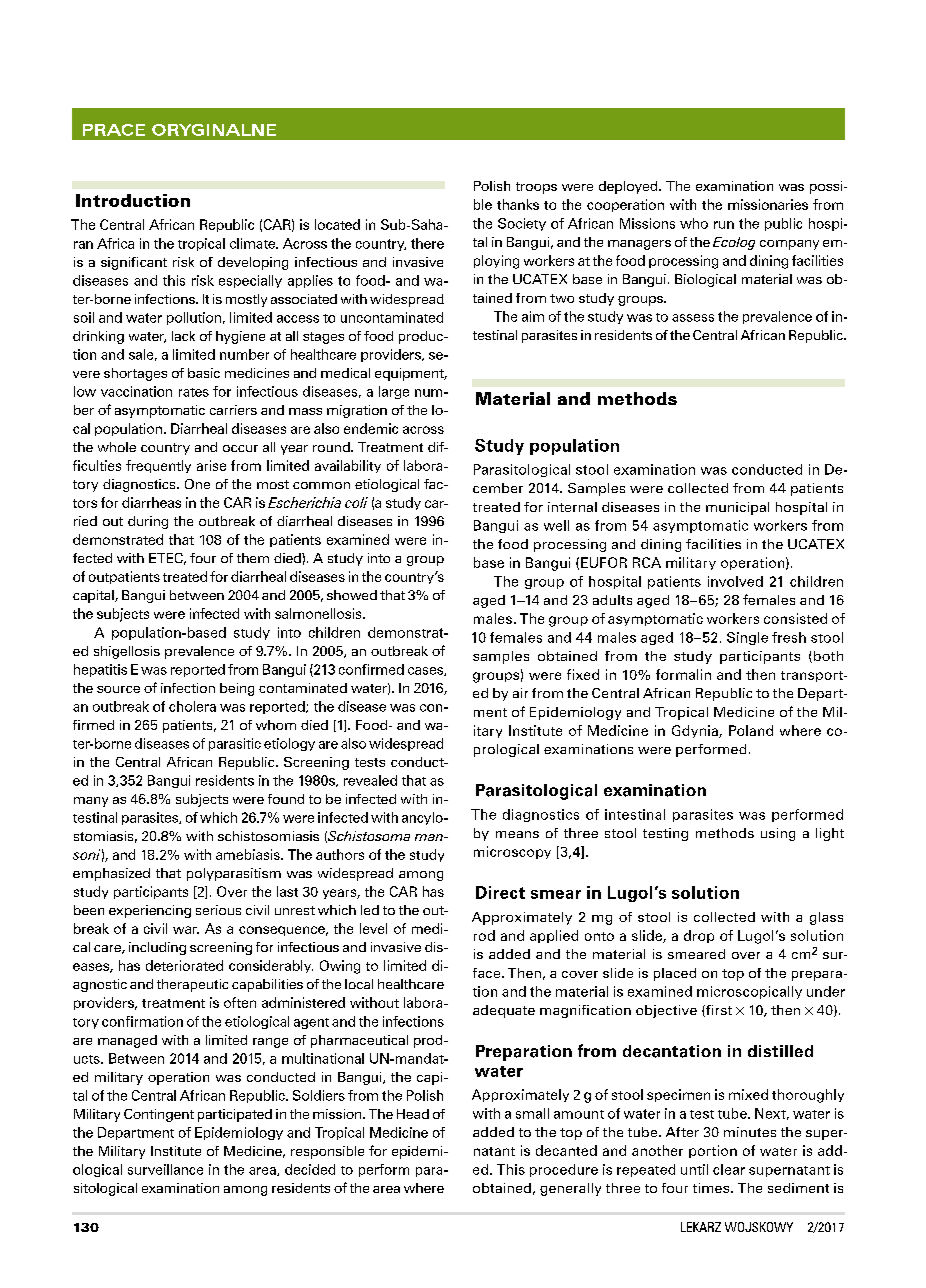  Describe the element at coordinates (427, 243) in the screenshot. I see `there` at that location.
